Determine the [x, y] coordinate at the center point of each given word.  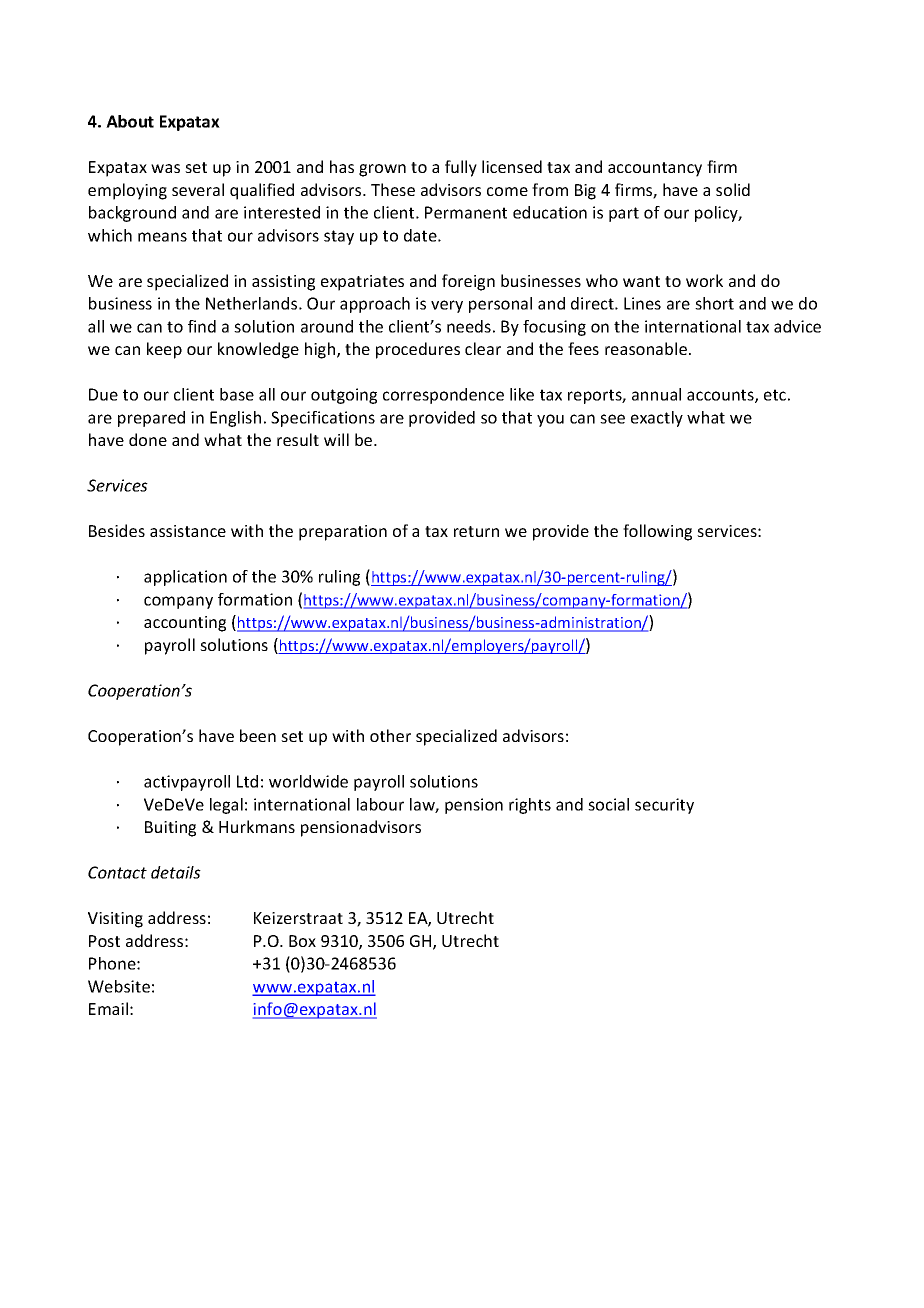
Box [302, 941]
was [165, 168]
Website [119, 986]
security [664, 806]
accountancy [655, 169]
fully [461, 168]
